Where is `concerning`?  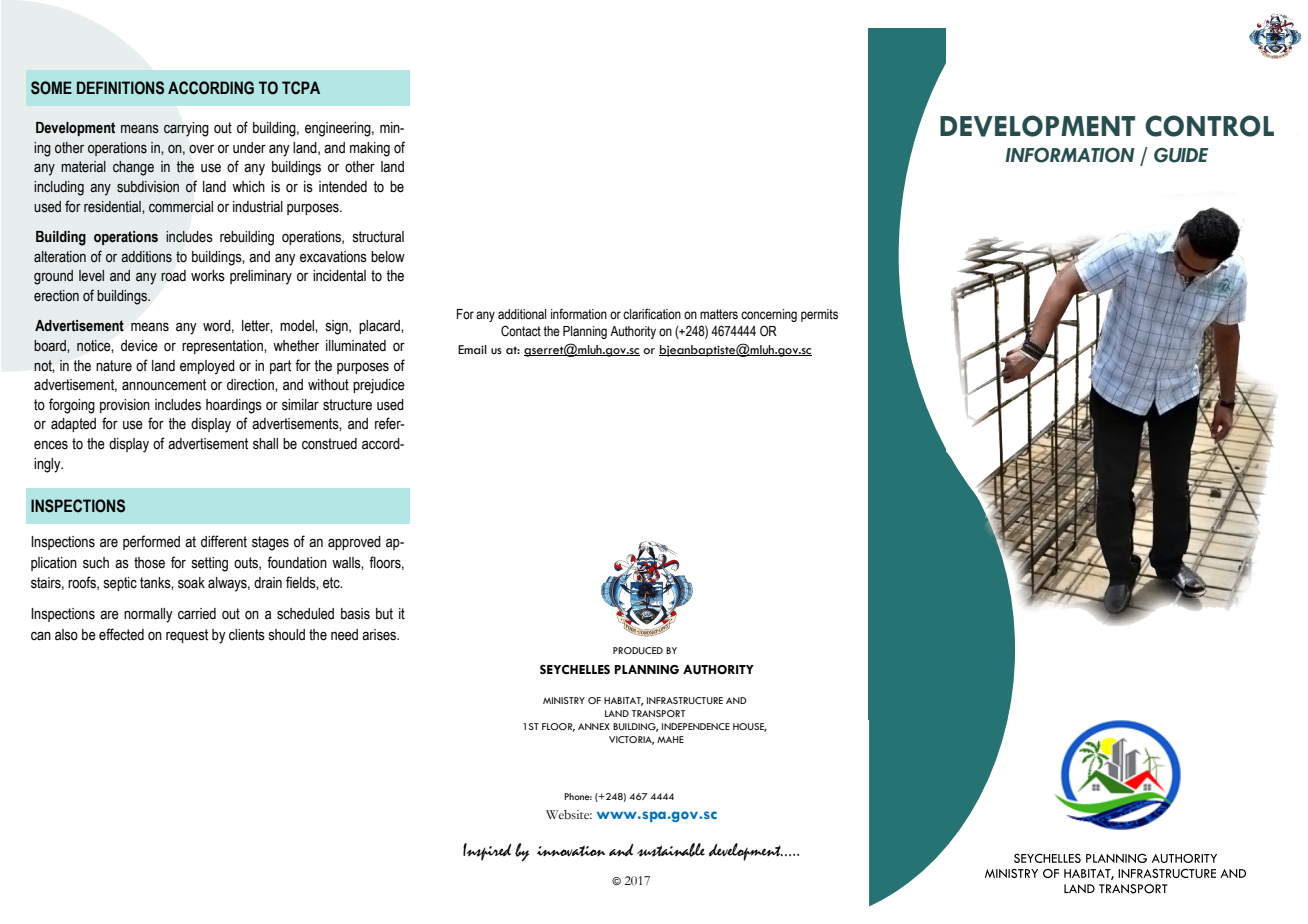 concerning is located at coordinates (769, 315).
